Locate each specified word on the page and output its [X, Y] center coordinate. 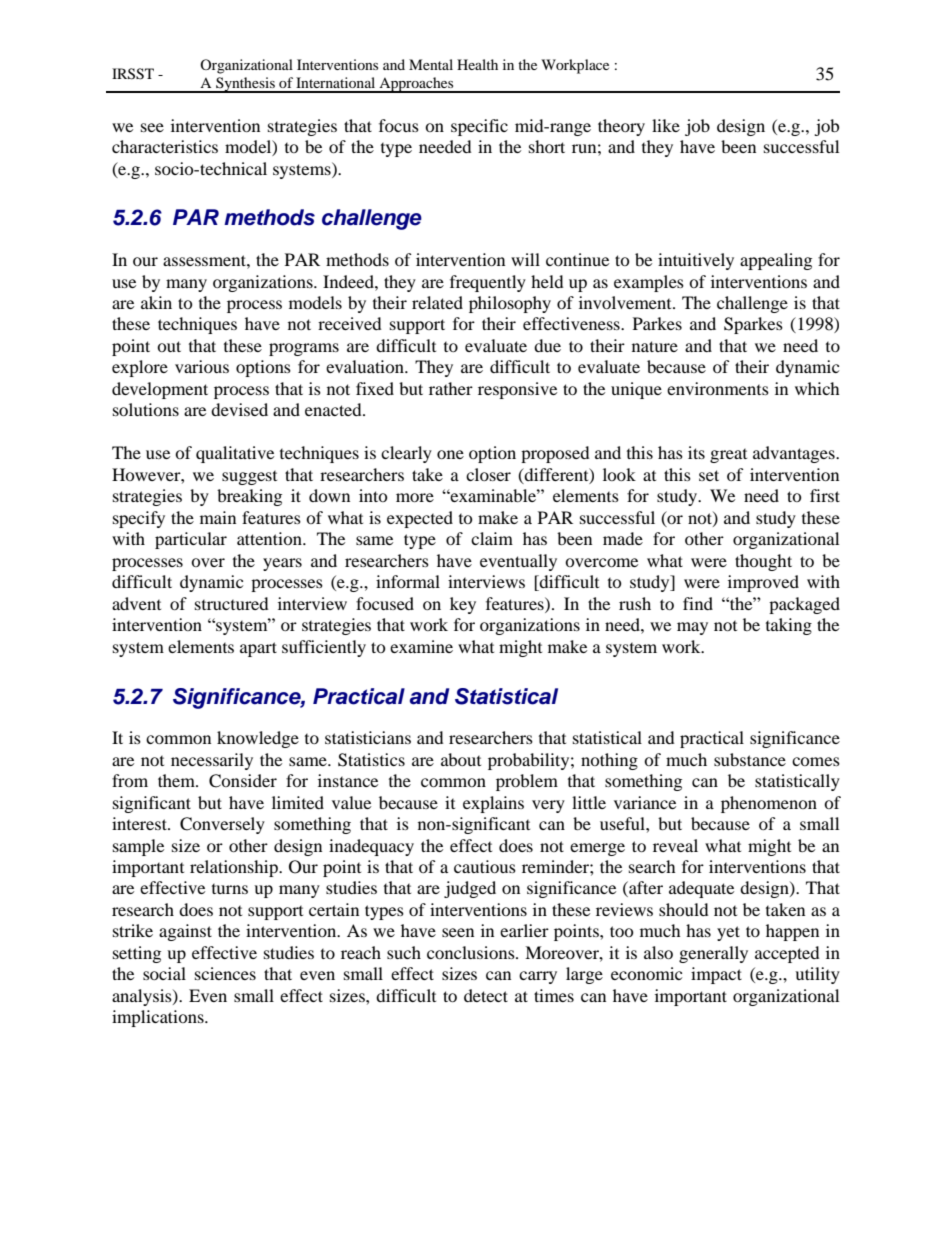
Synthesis [245, 85]
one [450, 454]
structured [232, 603]
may [692, 628]
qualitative [235, 454]
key [463, 605]
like [666, 125]
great [728, 456]
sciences [225, 973]
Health [477, 64]
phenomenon [769, 804]
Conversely [222, 825]
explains [493, 804]
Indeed [349, 281]
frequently [488, 283]
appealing [776, 261]
